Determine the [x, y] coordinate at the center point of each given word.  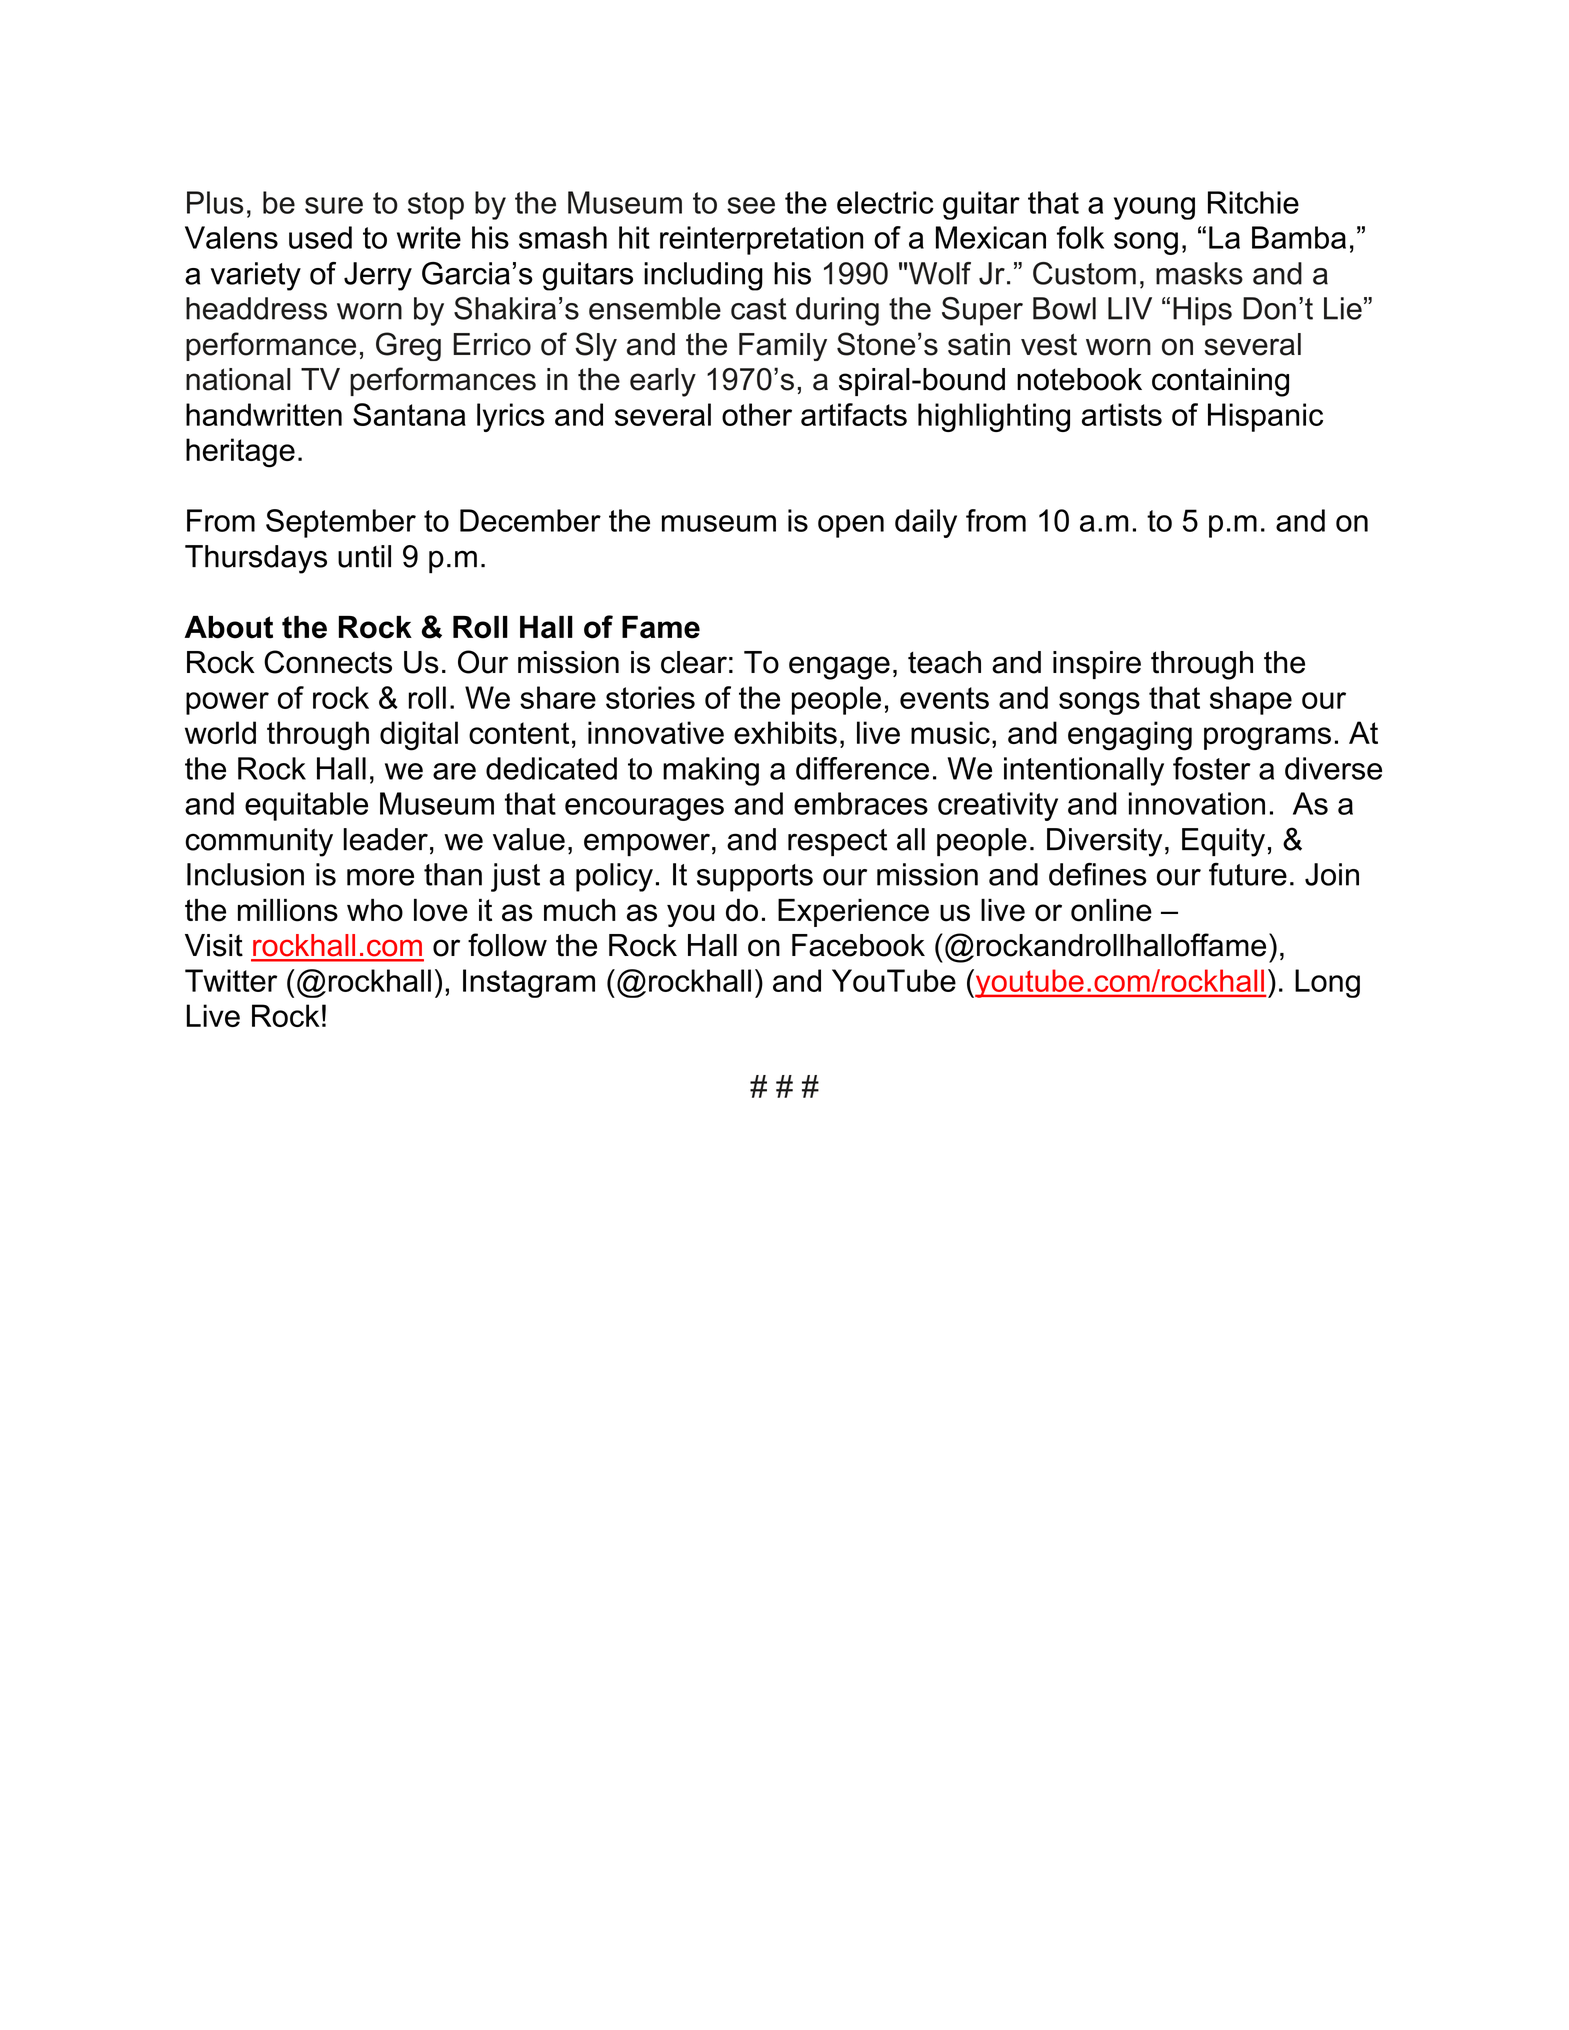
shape [1251, 700]
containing [1220, 382]
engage [839, 668]
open [851, 526]
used [320, 237]
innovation [1197, 803]
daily [926, 523]
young [1154, 208]
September [341, 523]
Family [783, 347]
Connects [328, 662]
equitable [306, 806]
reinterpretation [761, 240]
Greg [408, 346]
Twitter [231, 980]
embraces [861, 803]
